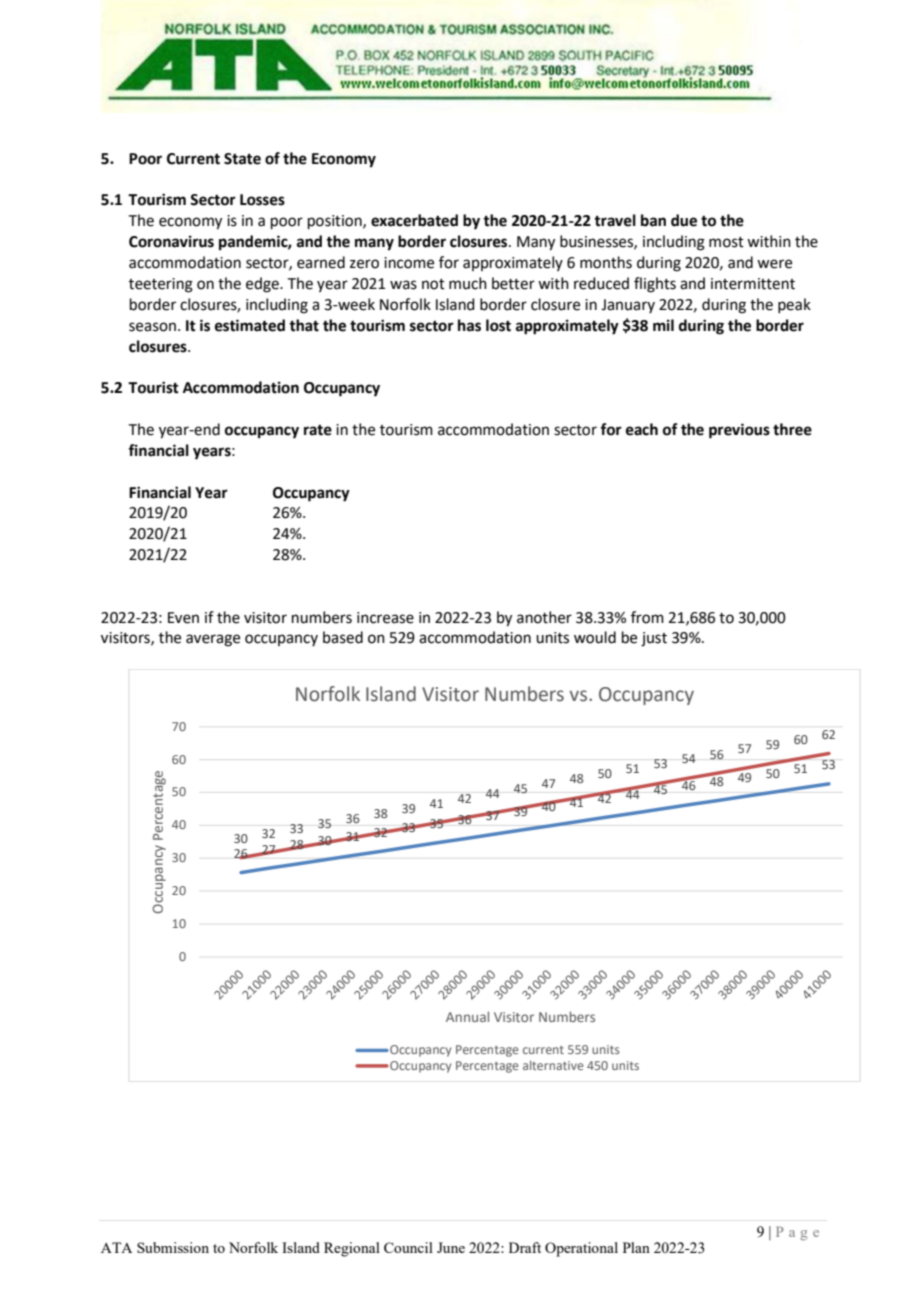 The height and width of the document is (1308, 924). What do you see at coordinates (636, 1247) in the document?
I see `Plan` at bounding box center [636, 1247].
